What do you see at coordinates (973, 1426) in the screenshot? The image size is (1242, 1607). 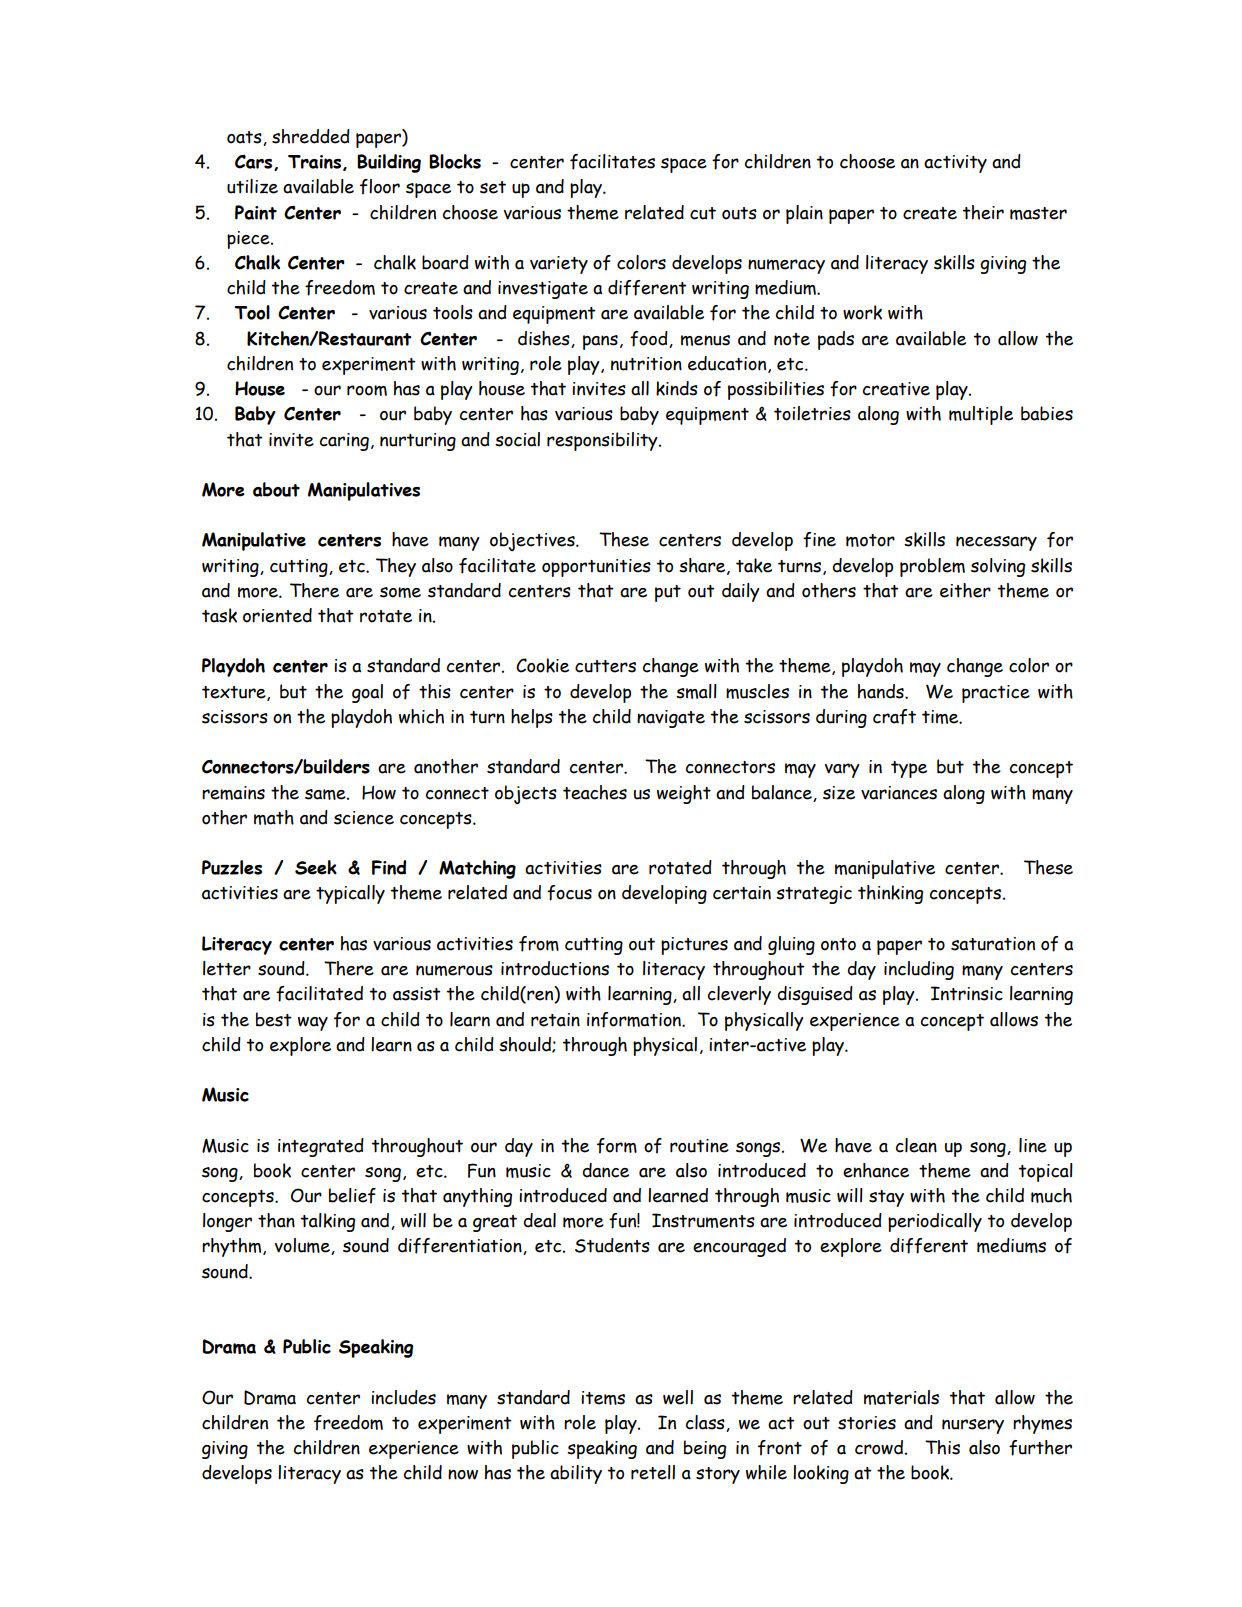 I see `nursery` at bounding box center [973, 1426].
